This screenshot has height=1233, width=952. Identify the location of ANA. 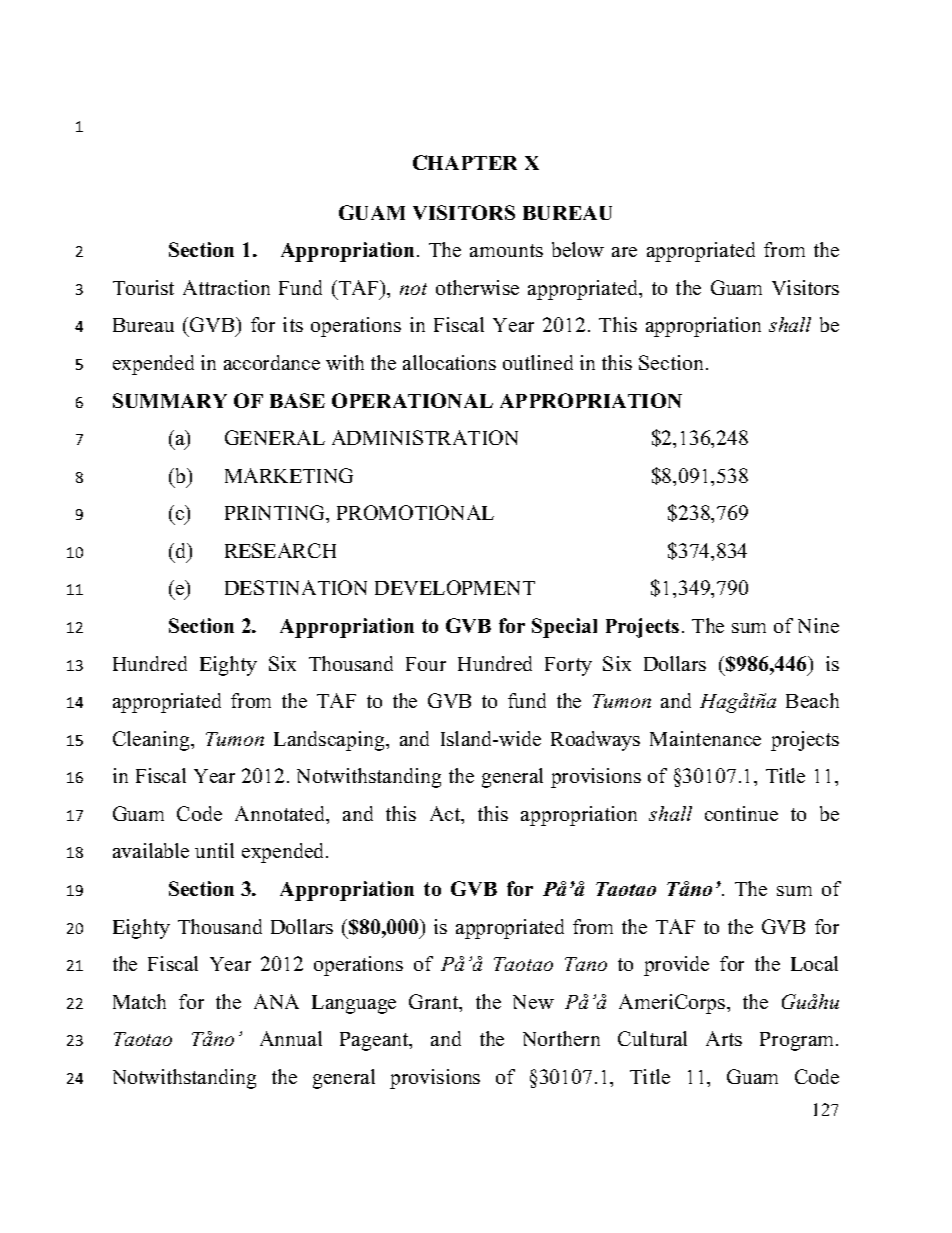
(276, 1001).
